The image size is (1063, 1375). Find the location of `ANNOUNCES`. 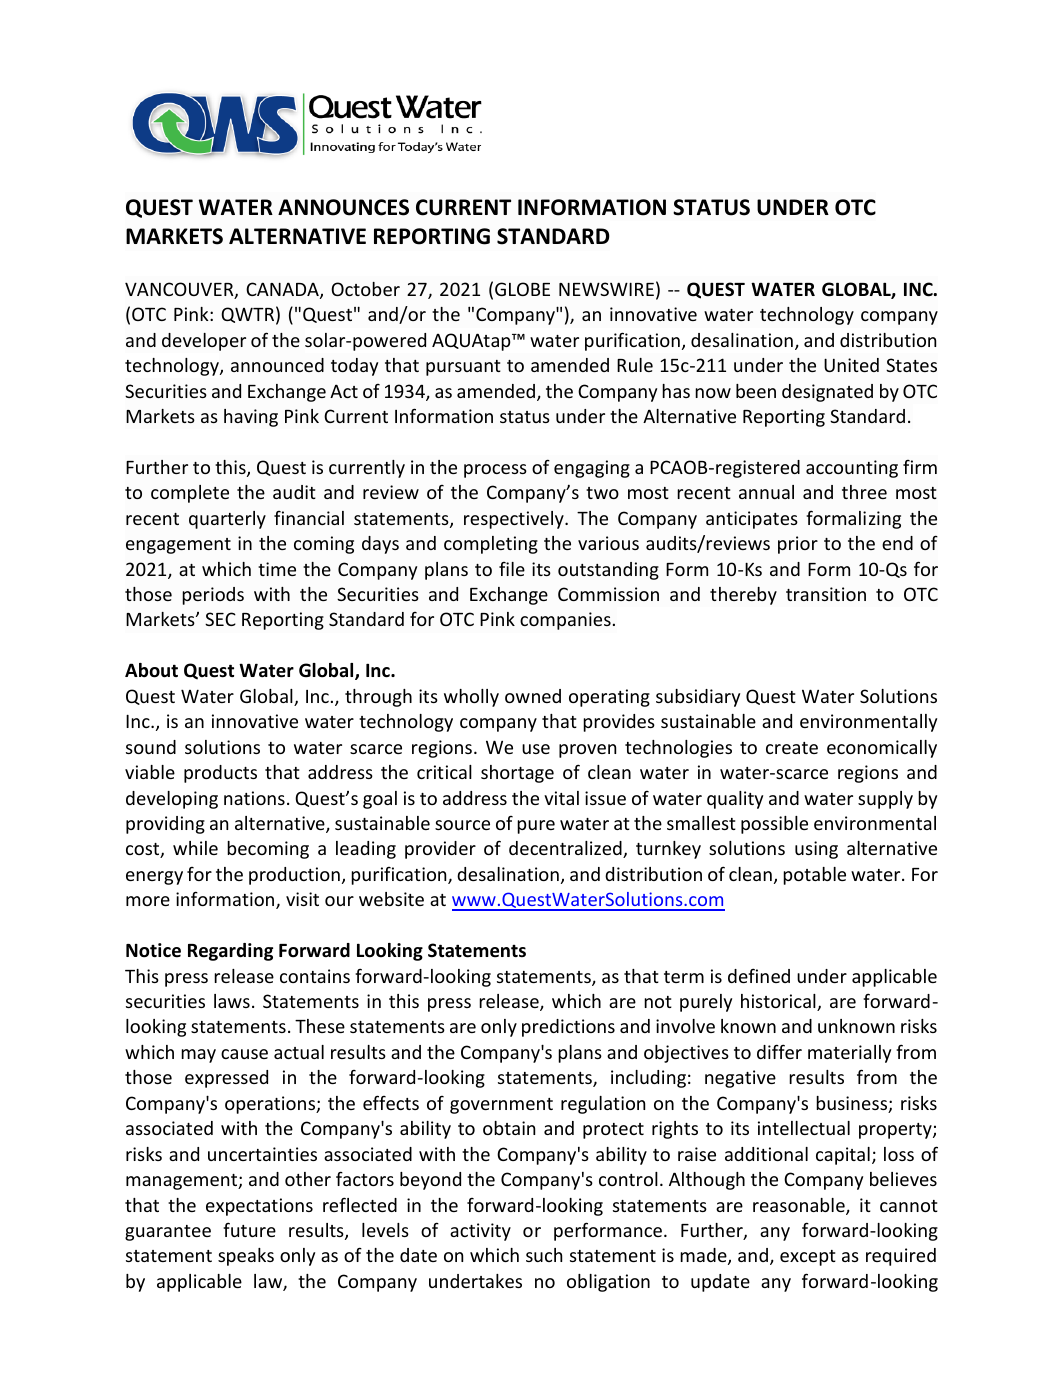

ANNOUNCES is located at coordinates (343, 207).
